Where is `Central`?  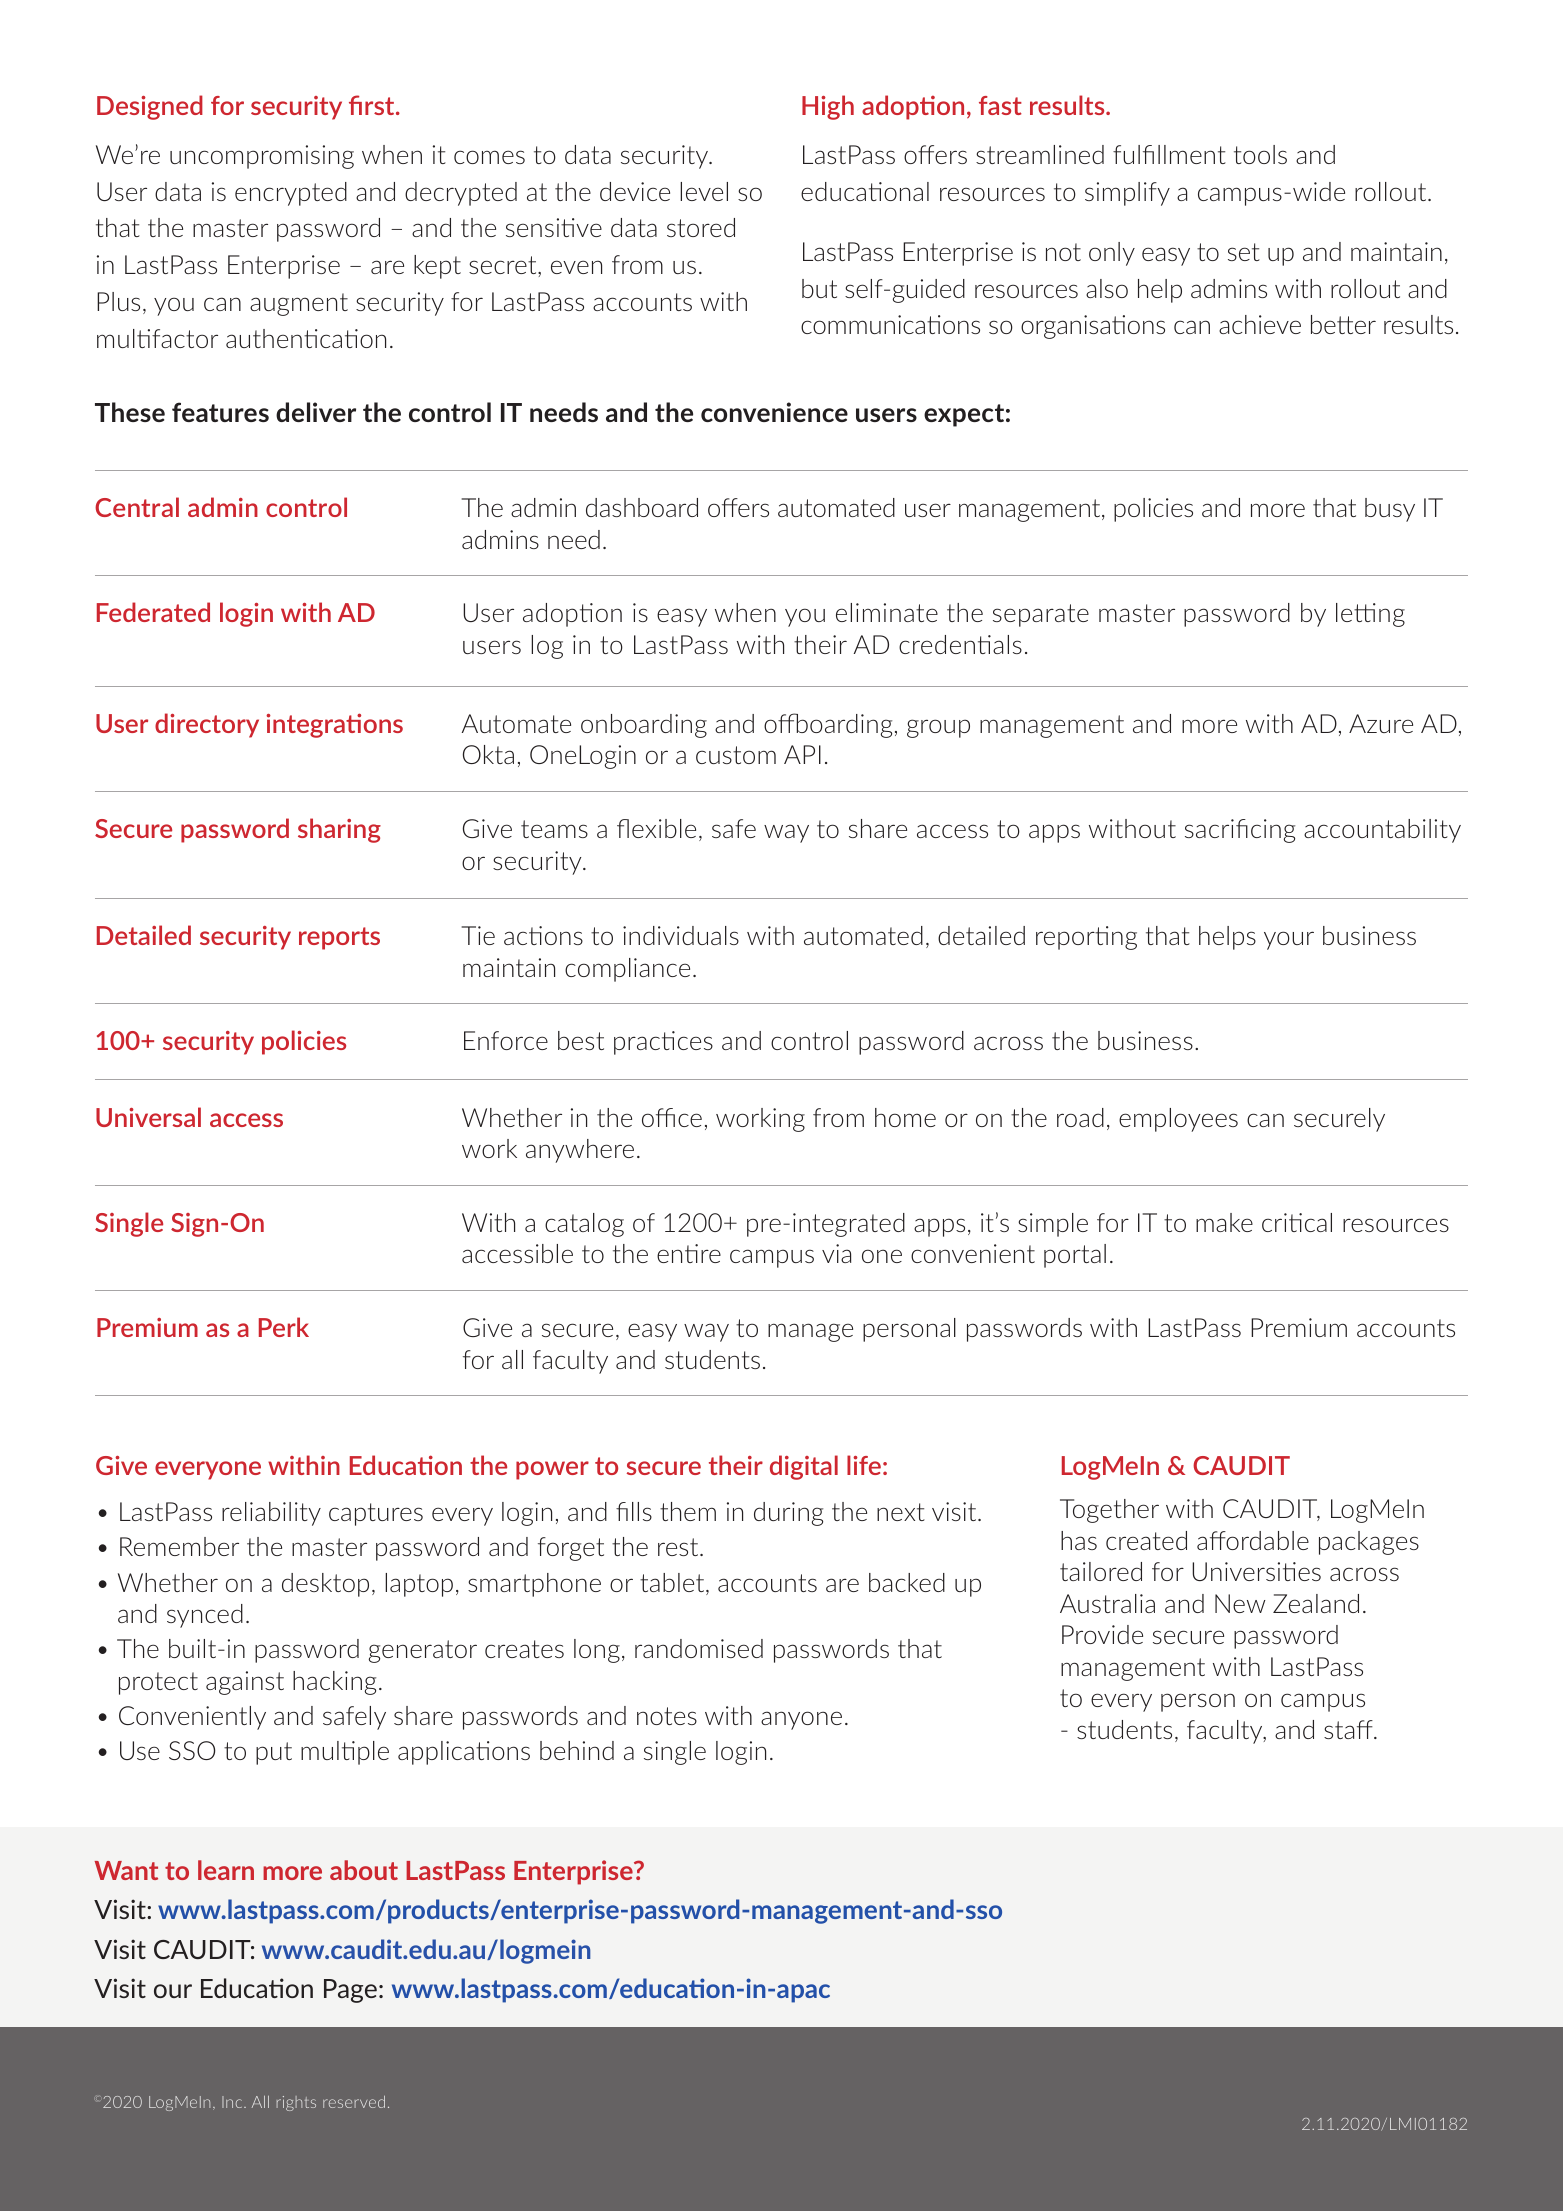
Central is located at coordinates (137, 507).
